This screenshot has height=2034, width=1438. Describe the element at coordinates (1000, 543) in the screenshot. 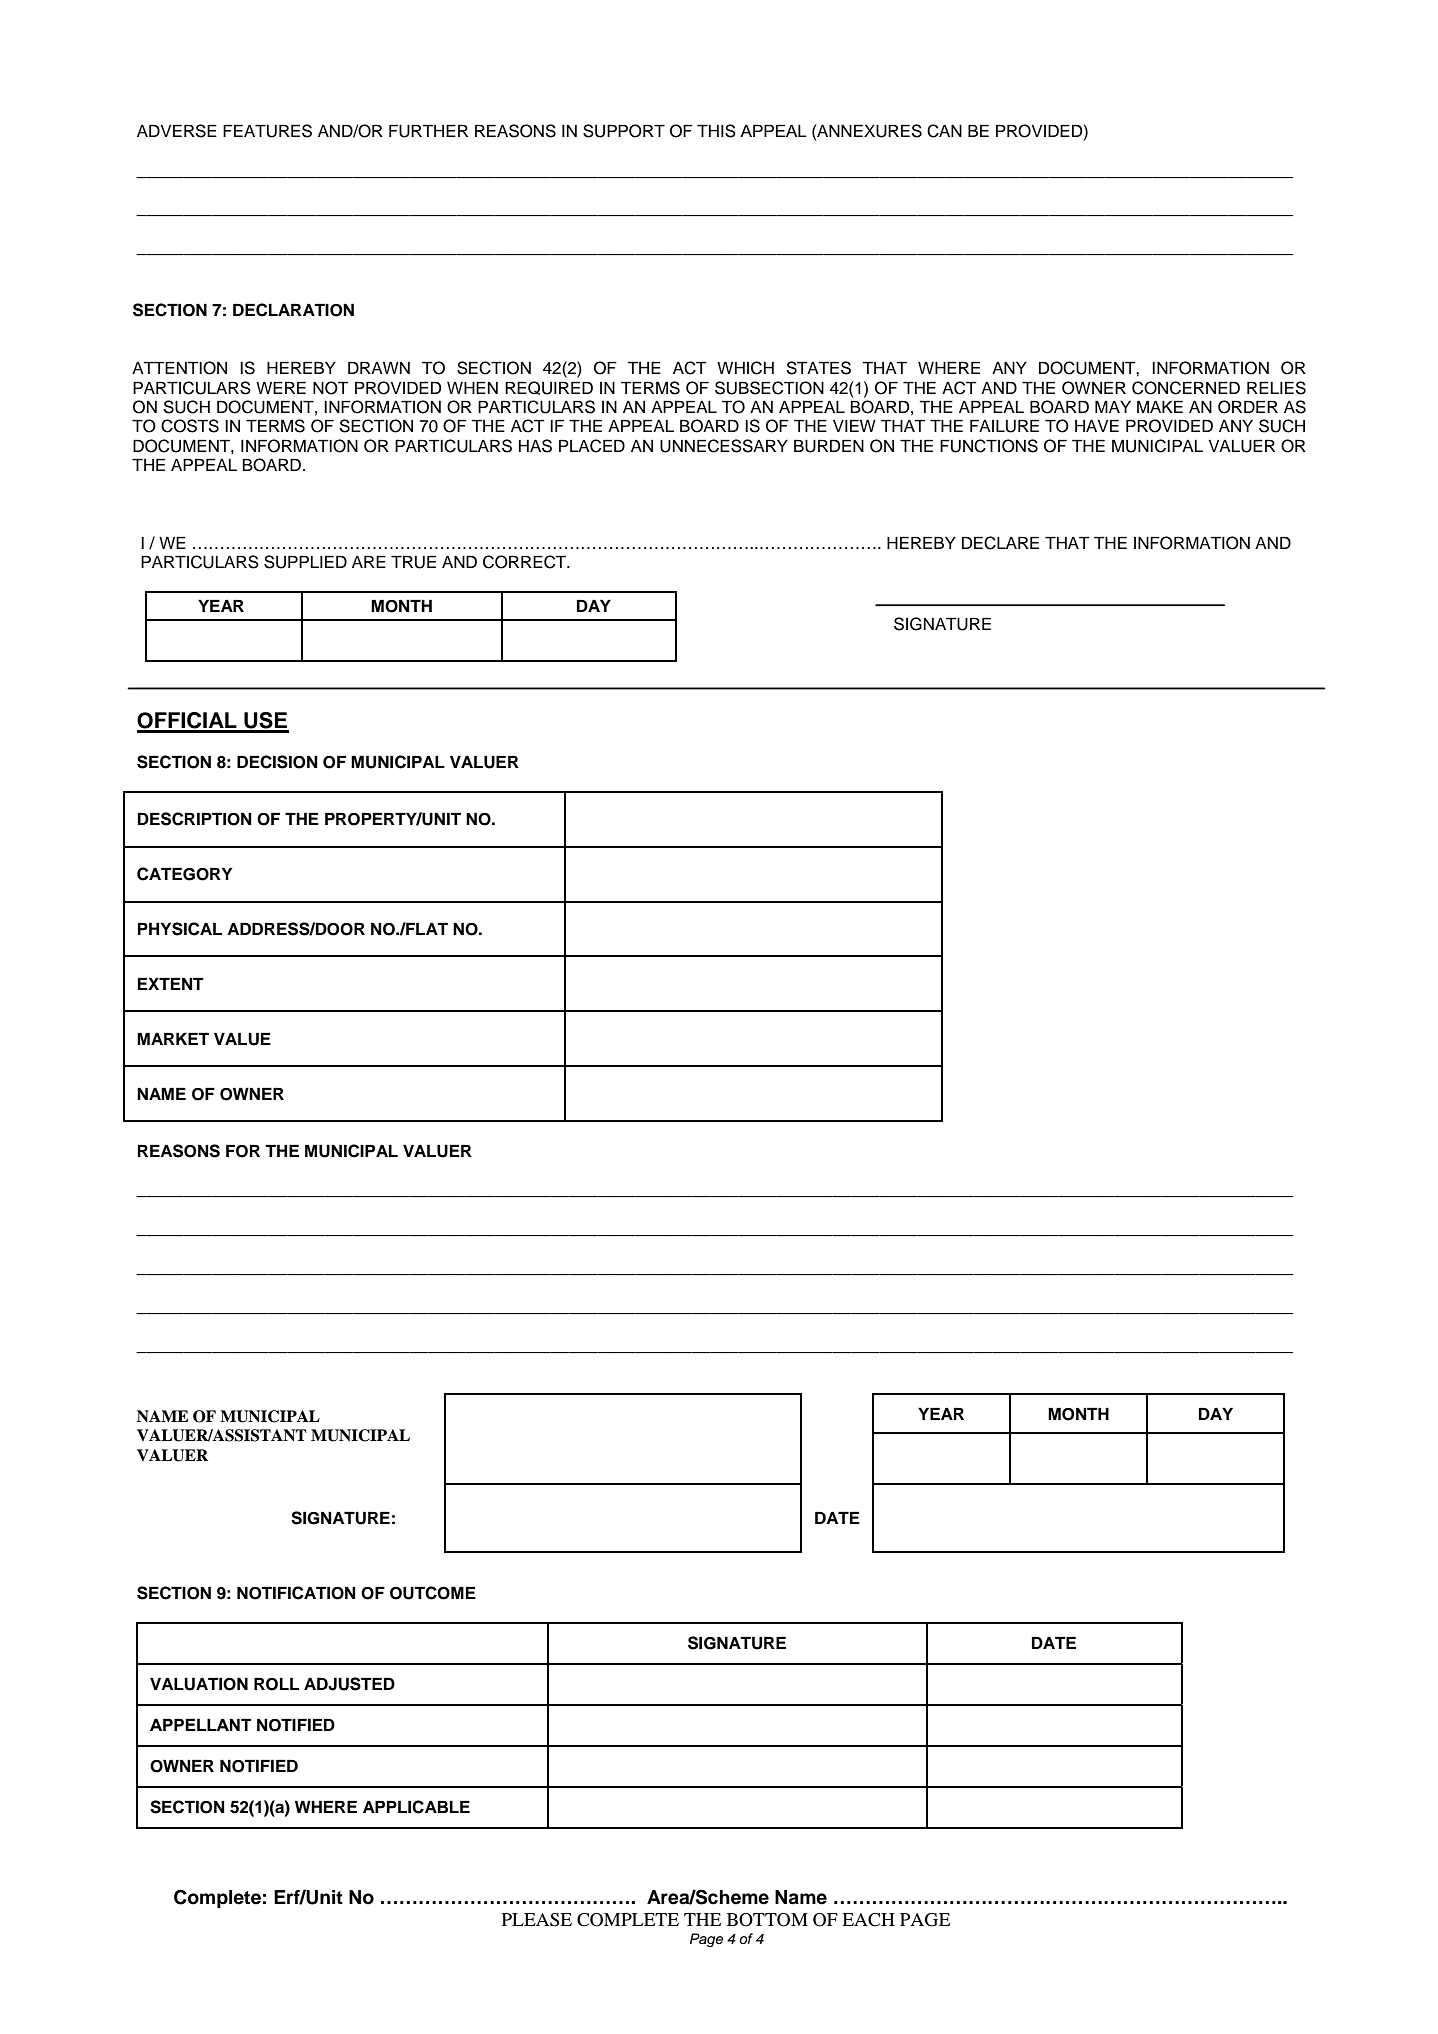

I see `DECLARE` at that location.
